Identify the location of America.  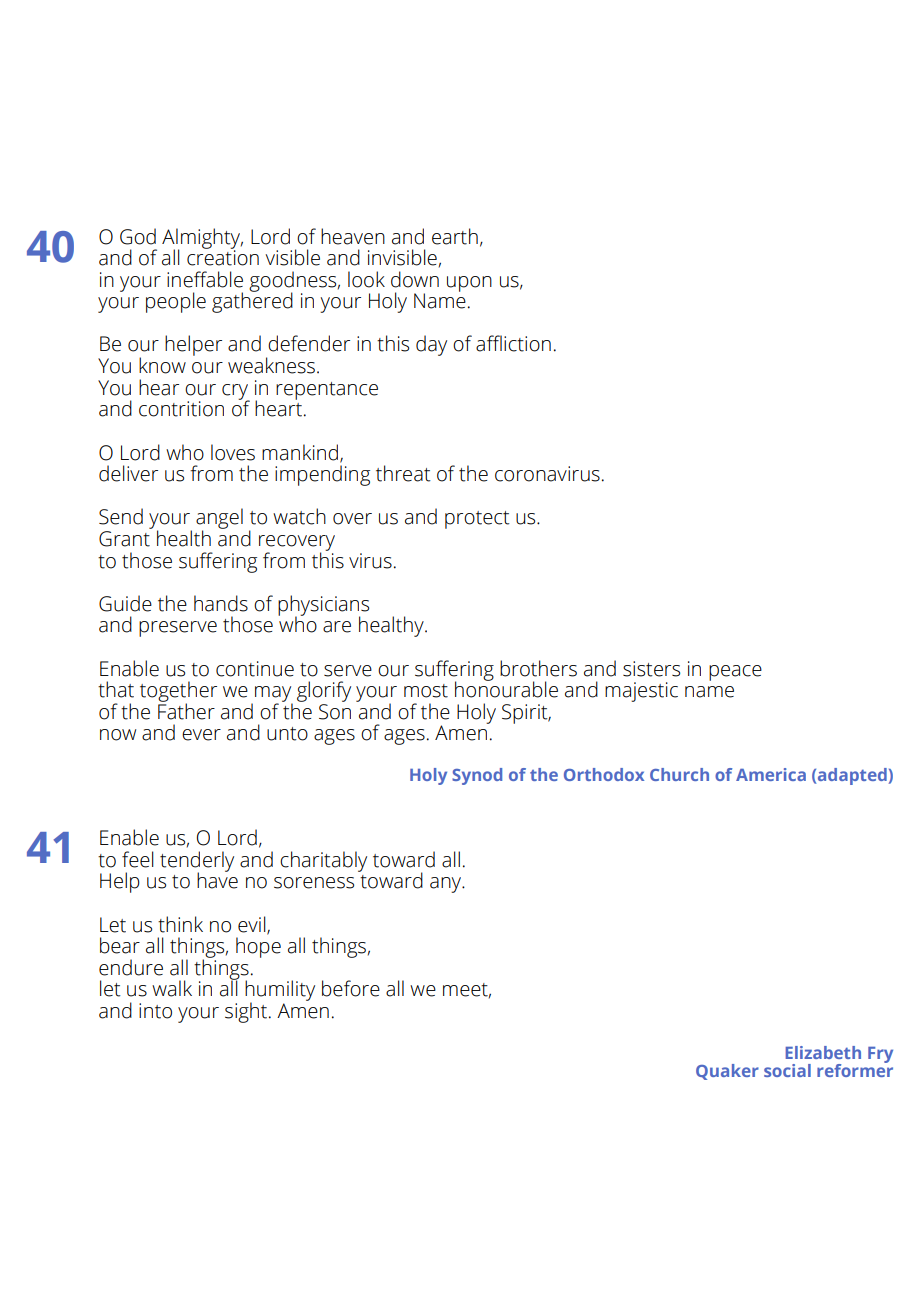
(771, 774).
